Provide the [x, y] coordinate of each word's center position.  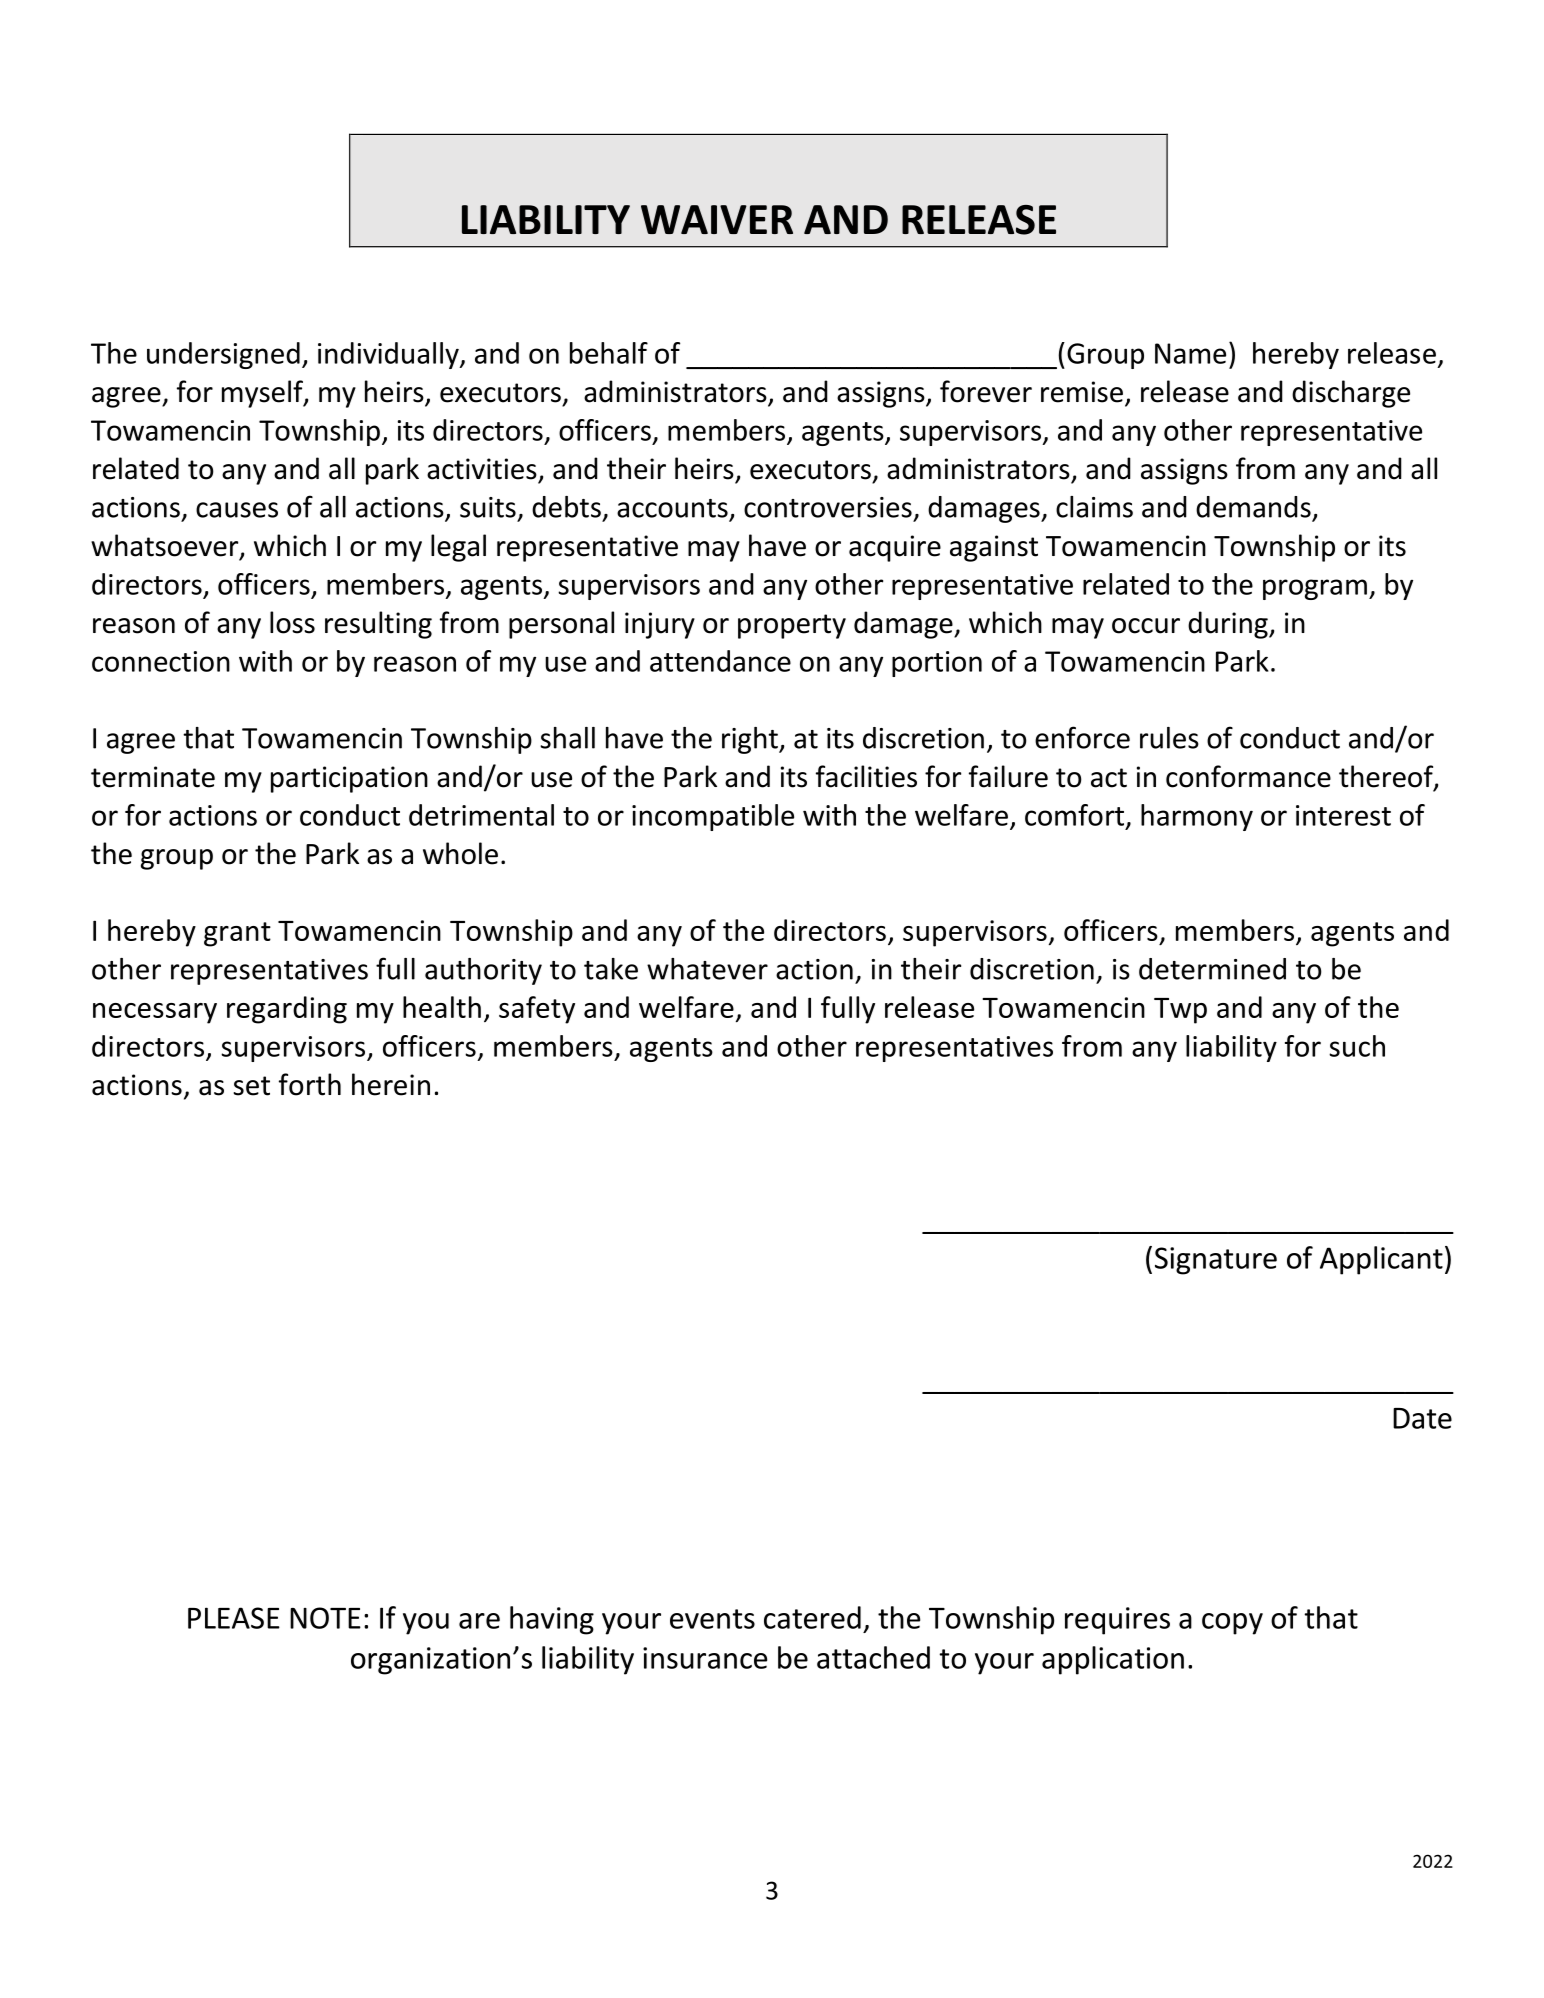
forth [310, 1084]
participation [349, 779]
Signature [1216, 1261]
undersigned [223, 355]
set [252, 1086]
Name [1190, 353]
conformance [1248, 776]
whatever [707, 969]
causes [237, 510]
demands [1253, 507]
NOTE [325, 1618]
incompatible [713, 817]
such [1357, 1046]
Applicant [1381, 1260]
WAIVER [717, 219]
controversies [828, 507]
